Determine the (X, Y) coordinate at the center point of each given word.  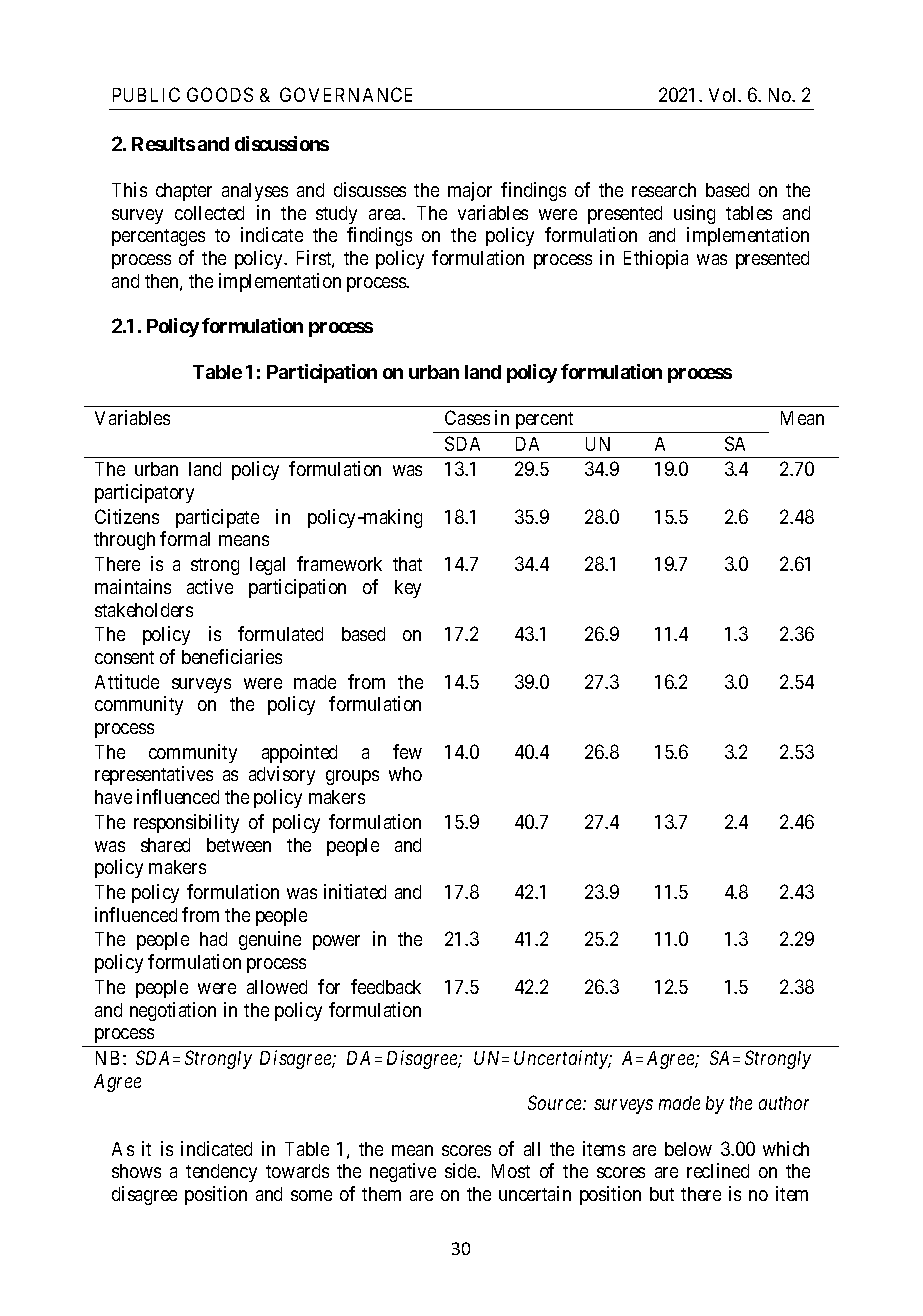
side (462, 1170)
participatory (144, 493)
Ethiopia (656, 259)
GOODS (220, 94)
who (405, 774)
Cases (467, 417)
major (470, 191)
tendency (221, 1173)
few (407, 751)
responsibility (186, 823)
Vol (724, 95)
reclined (718, 1170)
